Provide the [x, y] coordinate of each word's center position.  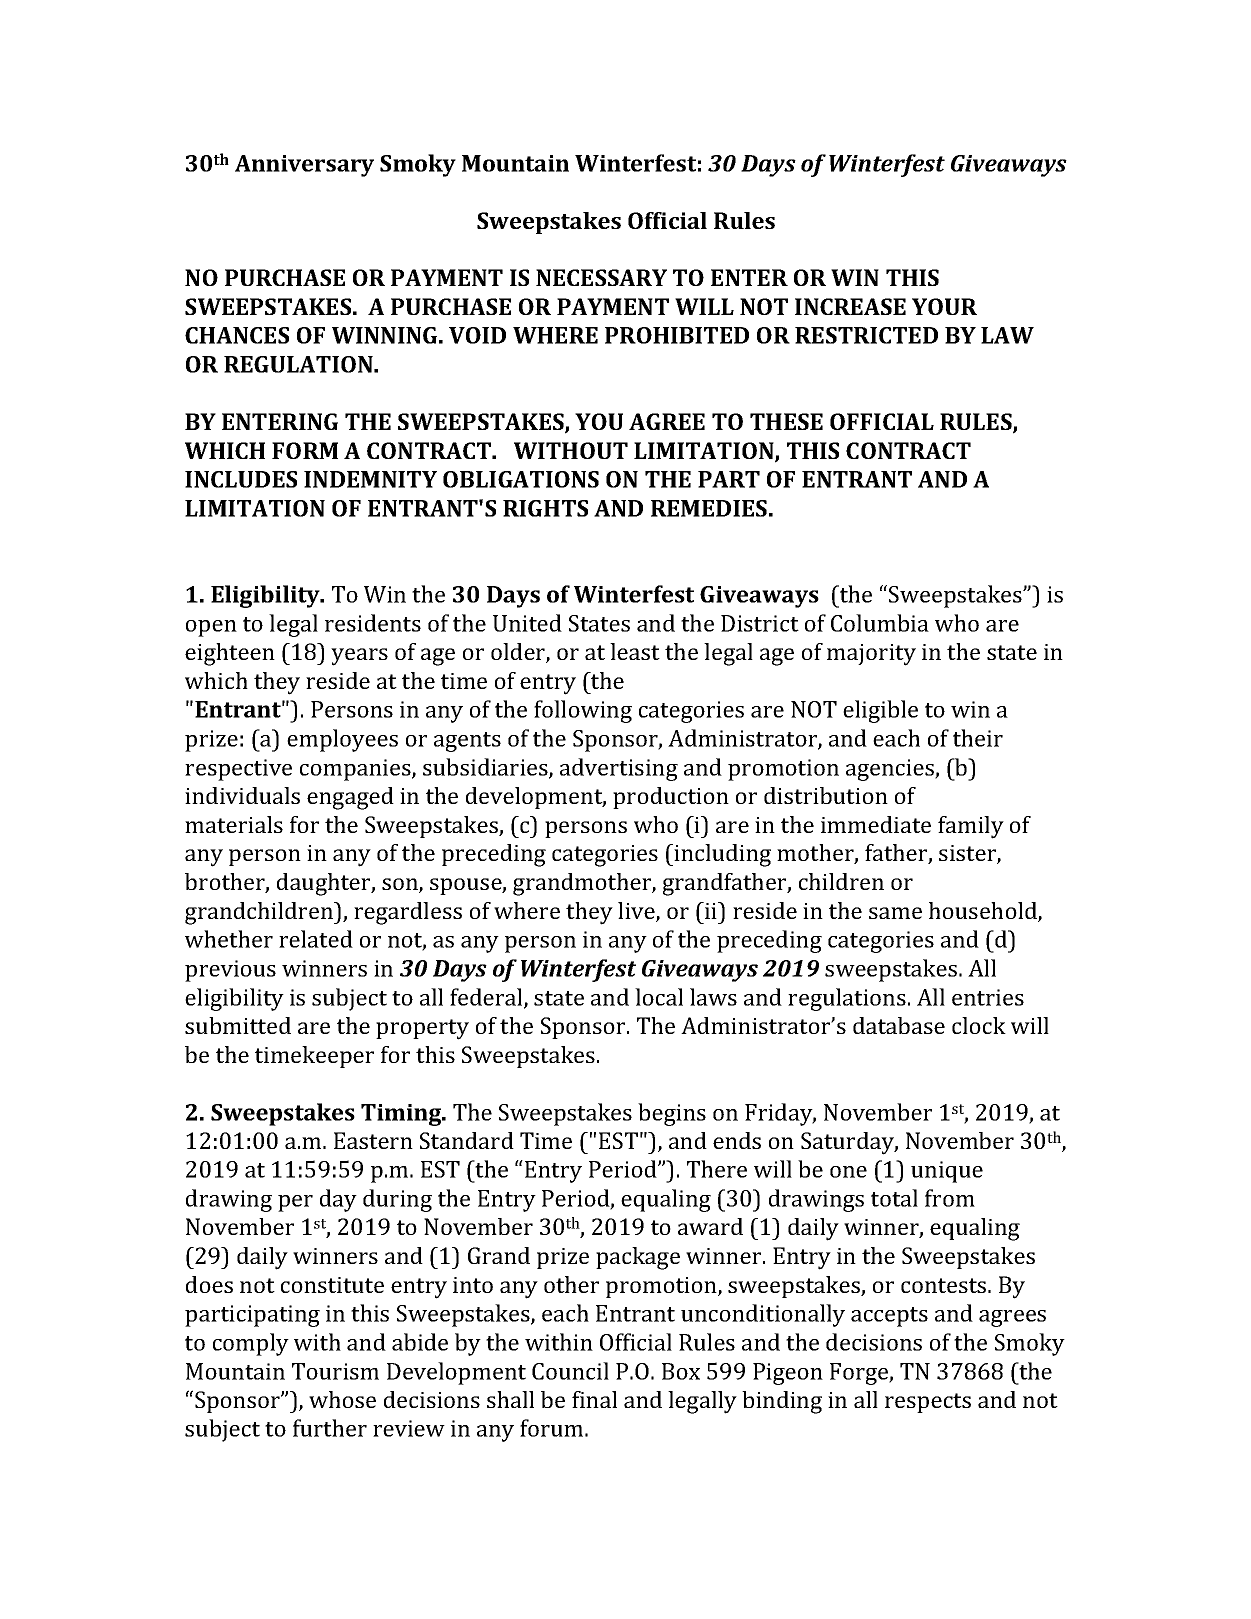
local [659, 997]
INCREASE [850, 306]
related [316, 939]
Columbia [880, 623]
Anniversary [304, 166]
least [635, 651]
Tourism [335, 1371]
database [899, 1025]
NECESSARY [601, 277]
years [359, 657]
